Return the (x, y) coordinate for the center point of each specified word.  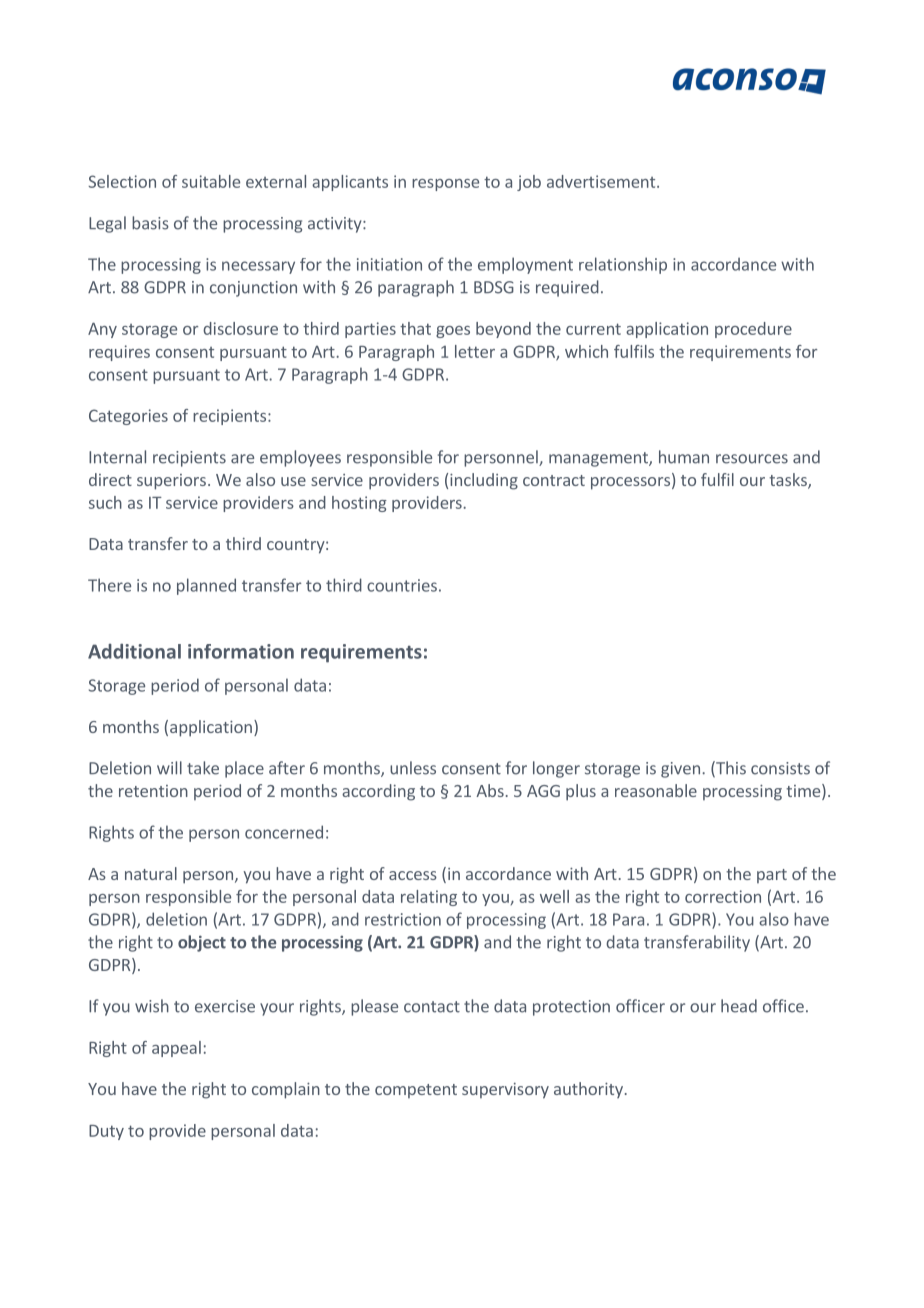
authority (588, 1090)
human (684, 457)
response (445, 185)
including (484, 481)
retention (153, 791)
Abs (490, 790)
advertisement (602, 181)
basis (150, 223)
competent (416, 1091)
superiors (171, 482)
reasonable (656, 790)
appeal (176, 1049)
